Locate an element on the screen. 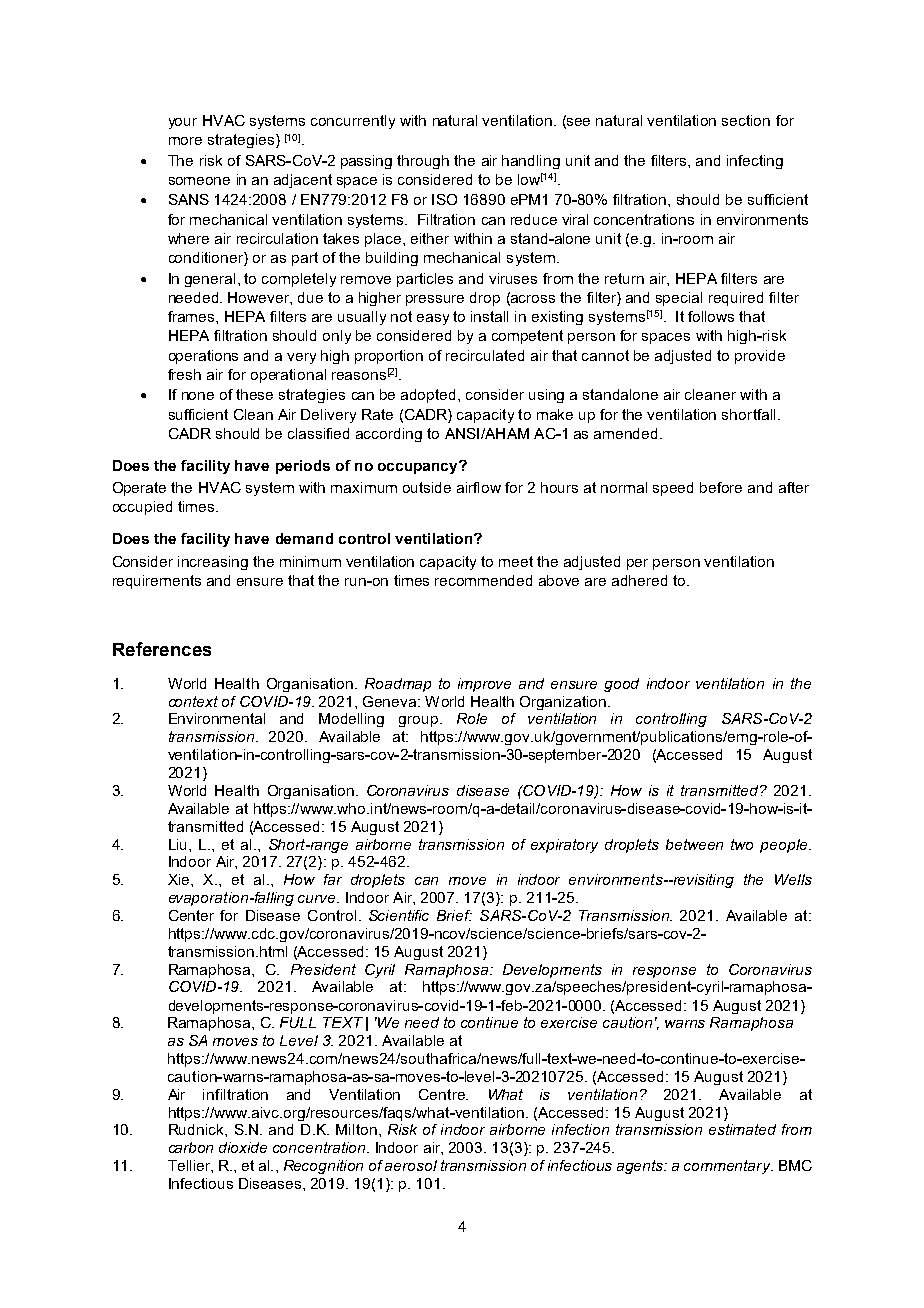 This screenshot has width=924, height=1308. increasing is located at coordinates (213, 563).
